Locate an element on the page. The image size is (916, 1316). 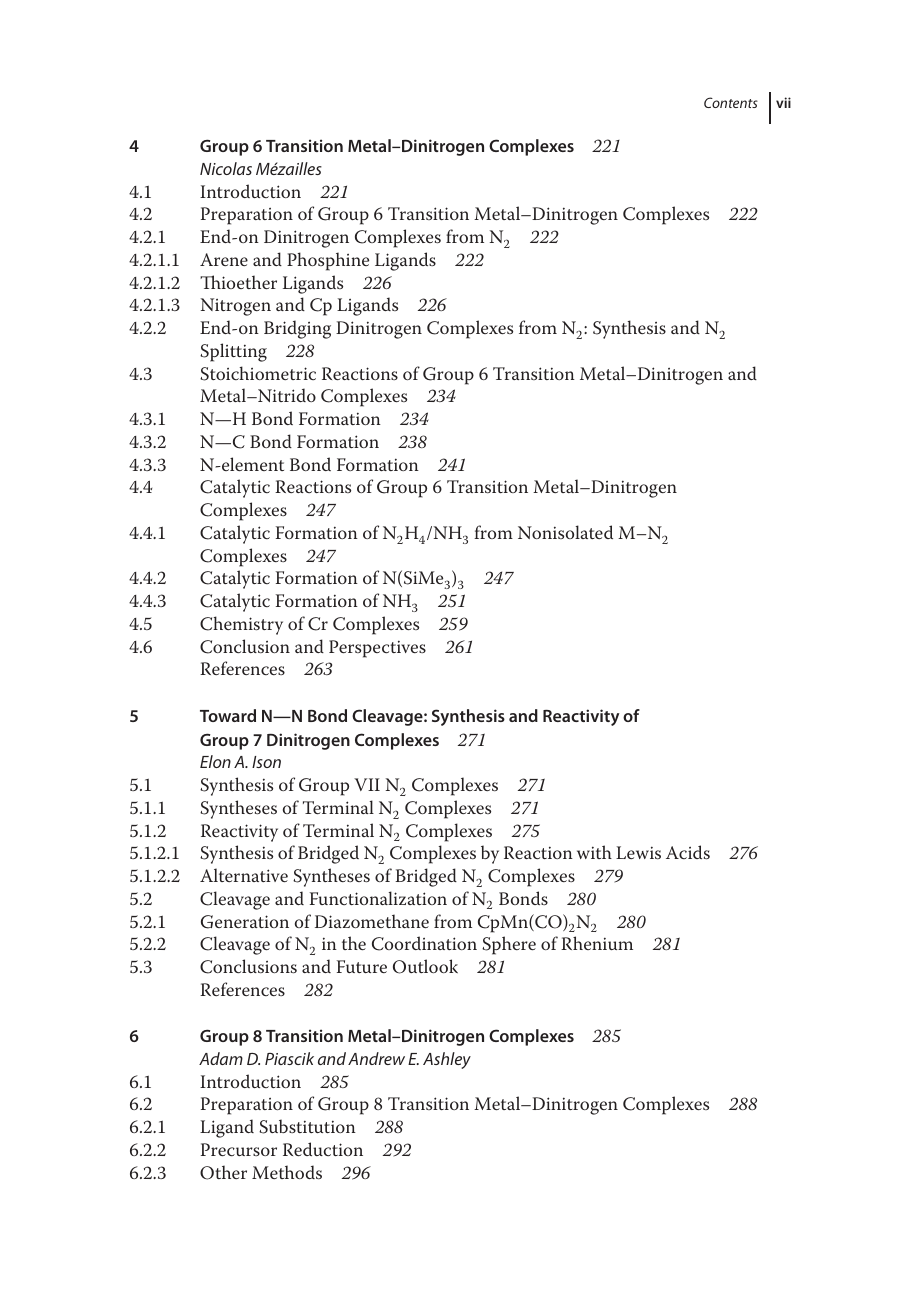
Methods is located at coordinates (287, 1172).
